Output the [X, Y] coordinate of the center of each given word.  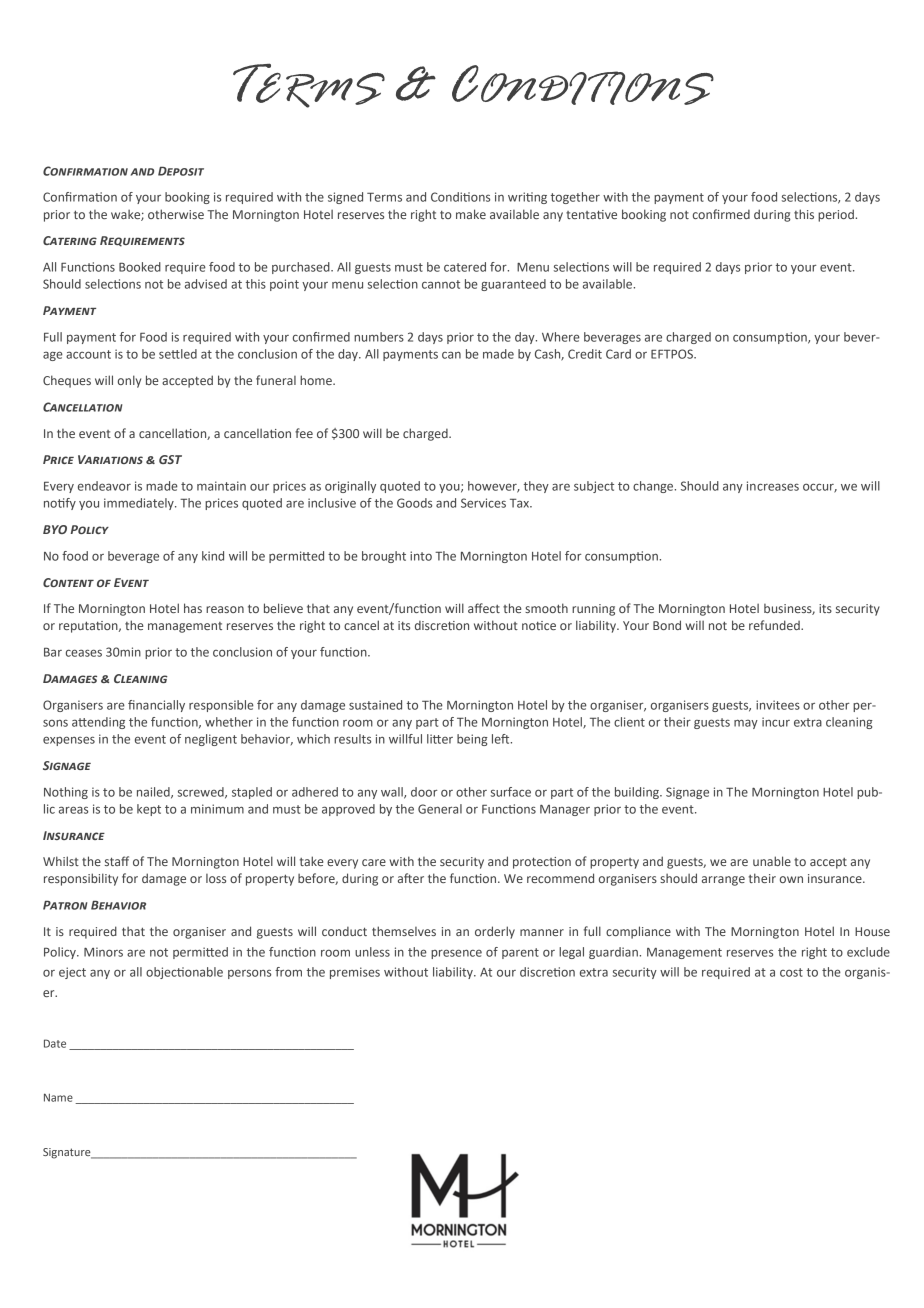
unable [772, 861]
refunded [775, 625]
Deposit [181, 171]
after [411, 878]
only [129, 381]
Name [58, 1097]
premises [355, 973]
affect [484, 608]
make [471, 214]
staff [117, 861]
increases [773, 486]
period [837, 215]
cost [791, 972]
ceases [84, 653]
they [536, 487]
